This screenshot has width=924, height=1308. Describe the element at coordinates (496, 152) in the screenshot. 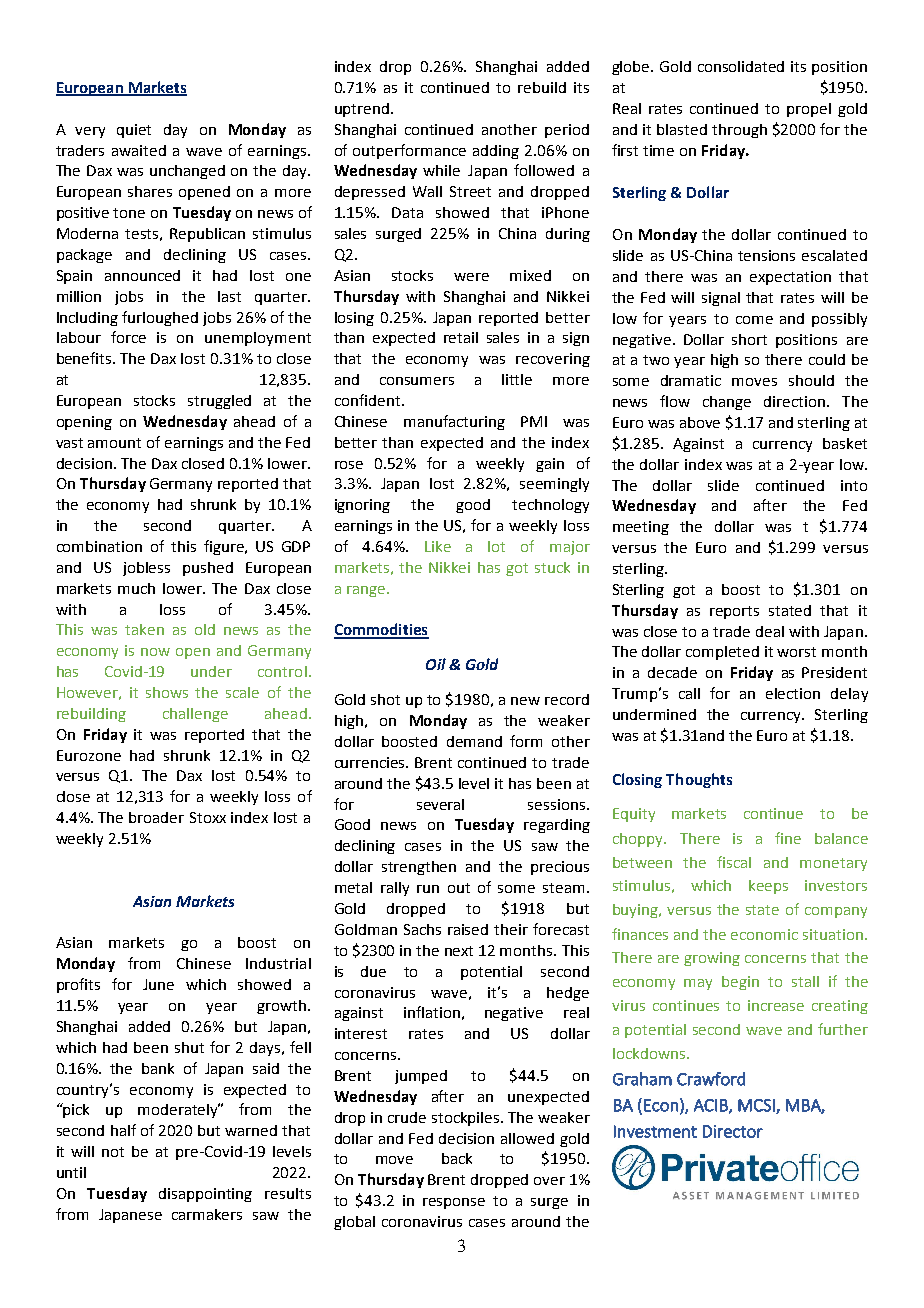

I see `adding` at that location.
